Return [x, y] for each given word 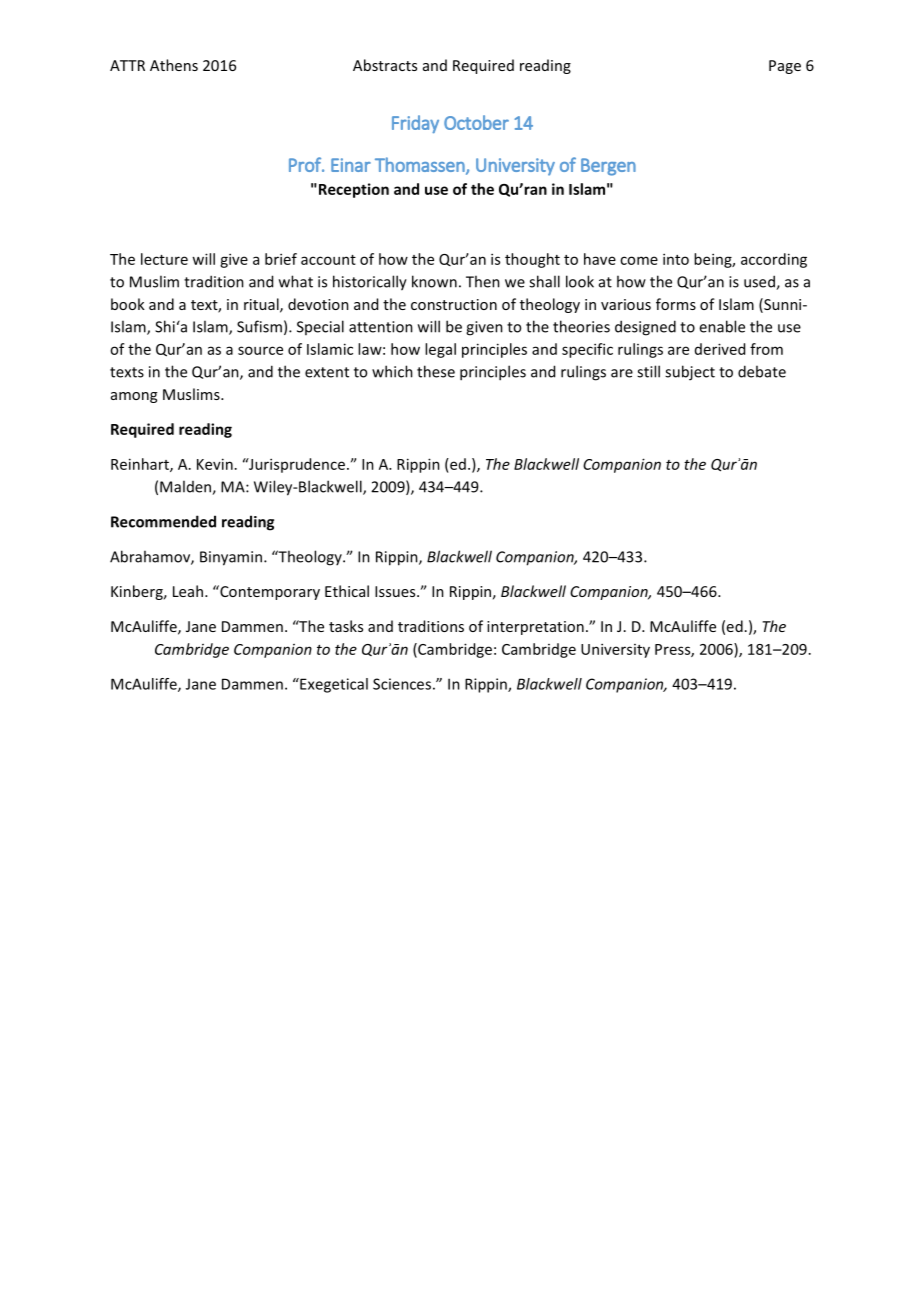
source [260, 350]
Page [785, 67]
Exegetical [333, 685]
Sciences [402, 684]
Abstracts [385, 65]
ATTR [127, 65]
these [436, 371]
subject [690, 373]
